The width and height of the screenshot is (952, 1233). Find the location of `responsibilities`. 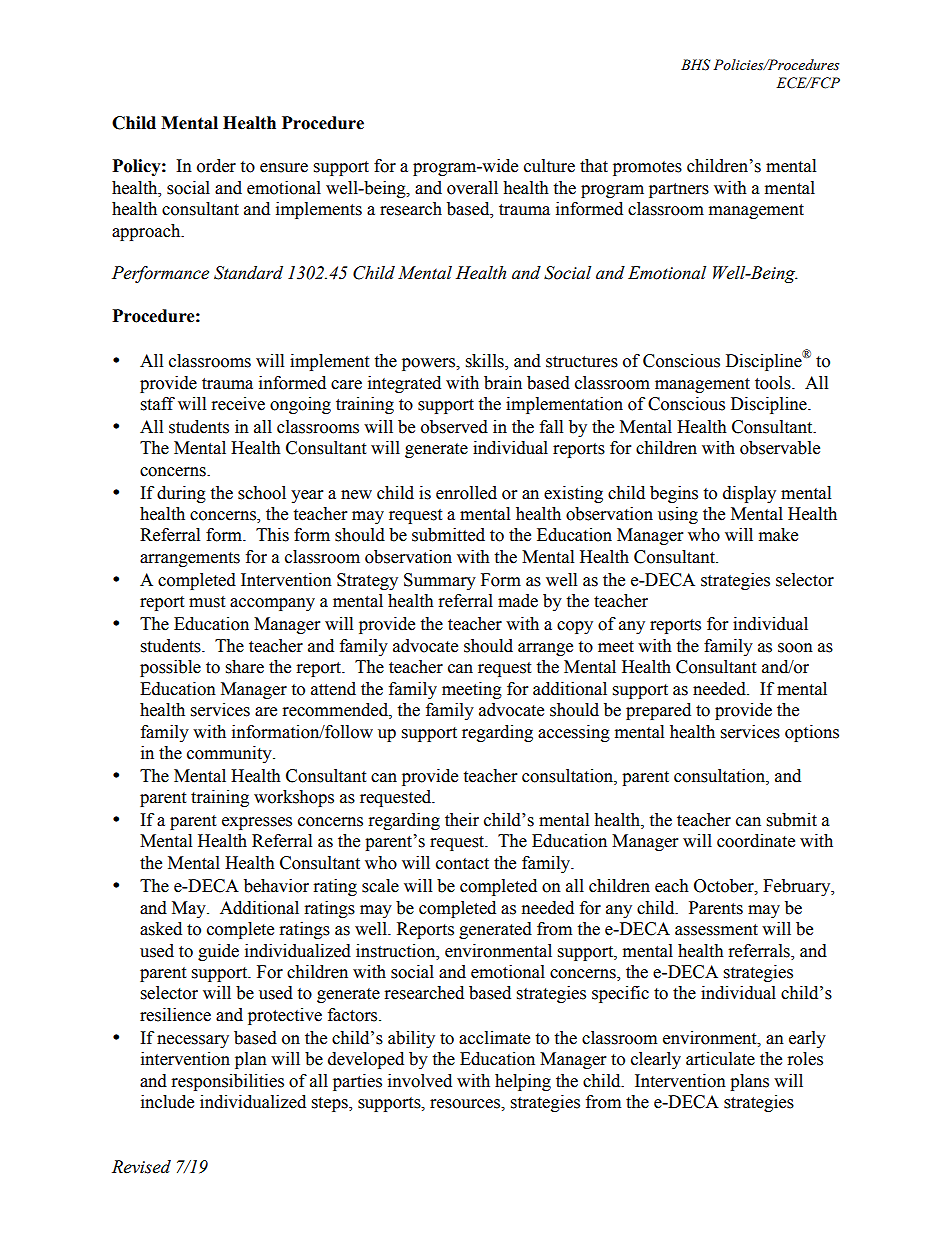

responsibilities is located at coordinates (228, 1082).
